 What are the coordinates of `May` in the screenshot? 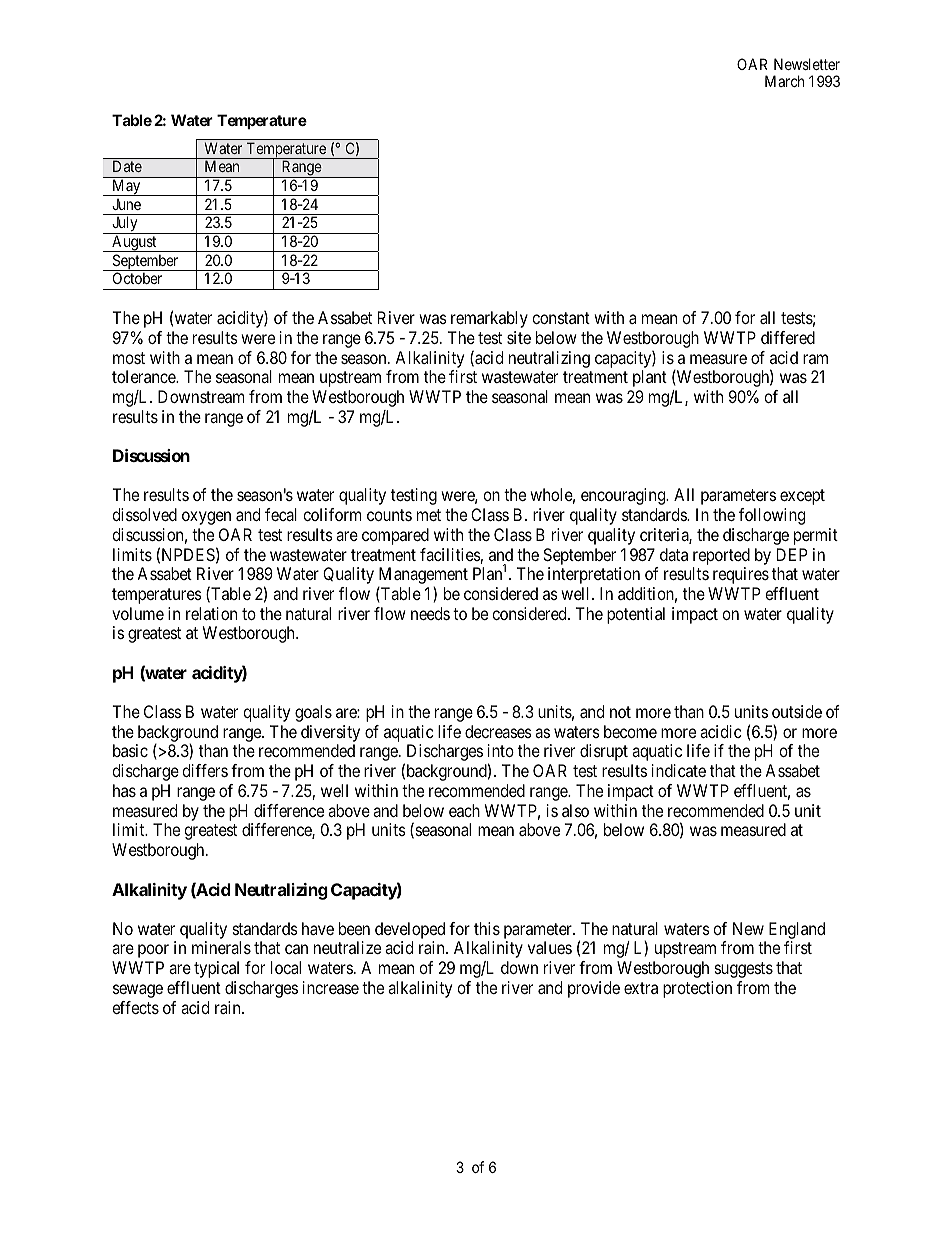 It's located at (126, 187).
